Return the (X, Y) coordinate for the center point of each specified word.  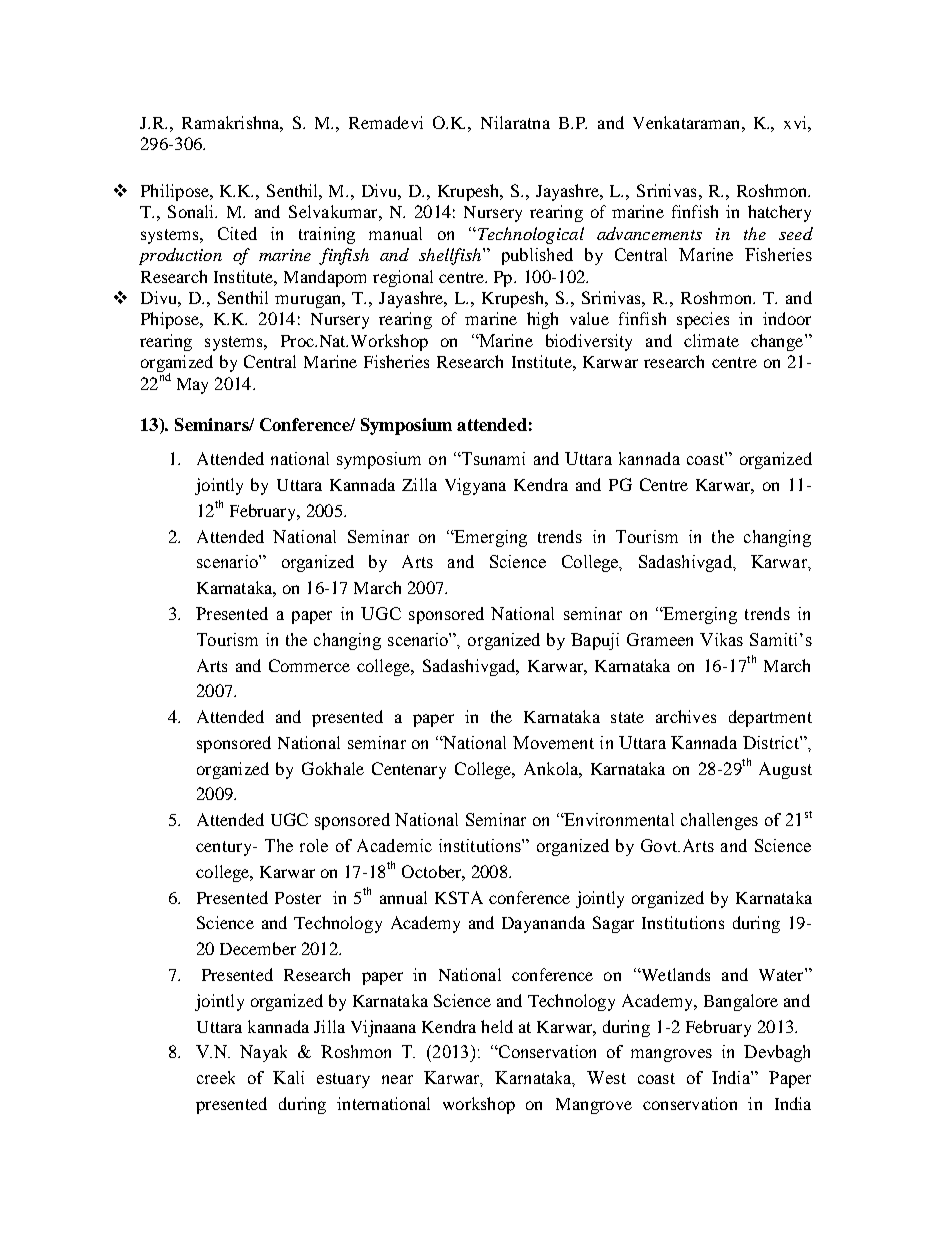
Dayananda (543, 924)
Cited (237, 233)
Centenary (409, 770)
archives (686, 716)
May (192, 386)
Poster (298, 898)
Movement (553, 742)
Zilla (419, 484)
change (777, 342)
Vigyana (475, 486)
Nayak (263, 1053)
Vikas (721, 639)
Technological (529, 235)
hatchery (779, 213)
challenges (719, 821)
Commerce (309, 665)
